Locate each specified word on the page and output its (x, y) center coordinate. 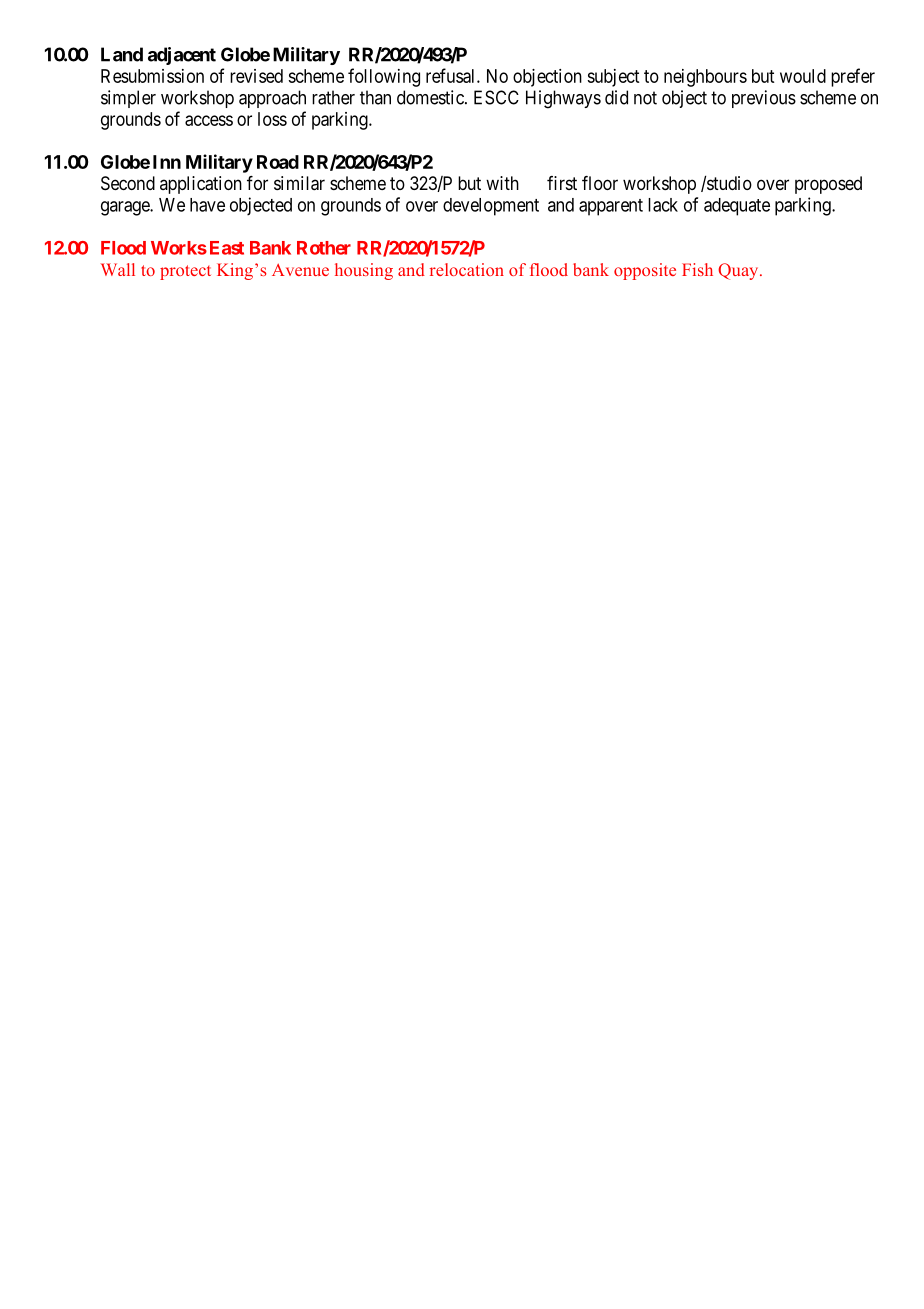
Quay (739, 271)
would (803, 76)
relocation (467, 269)
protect (185, 272)
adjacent (182, 56)
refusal (452, 75)
